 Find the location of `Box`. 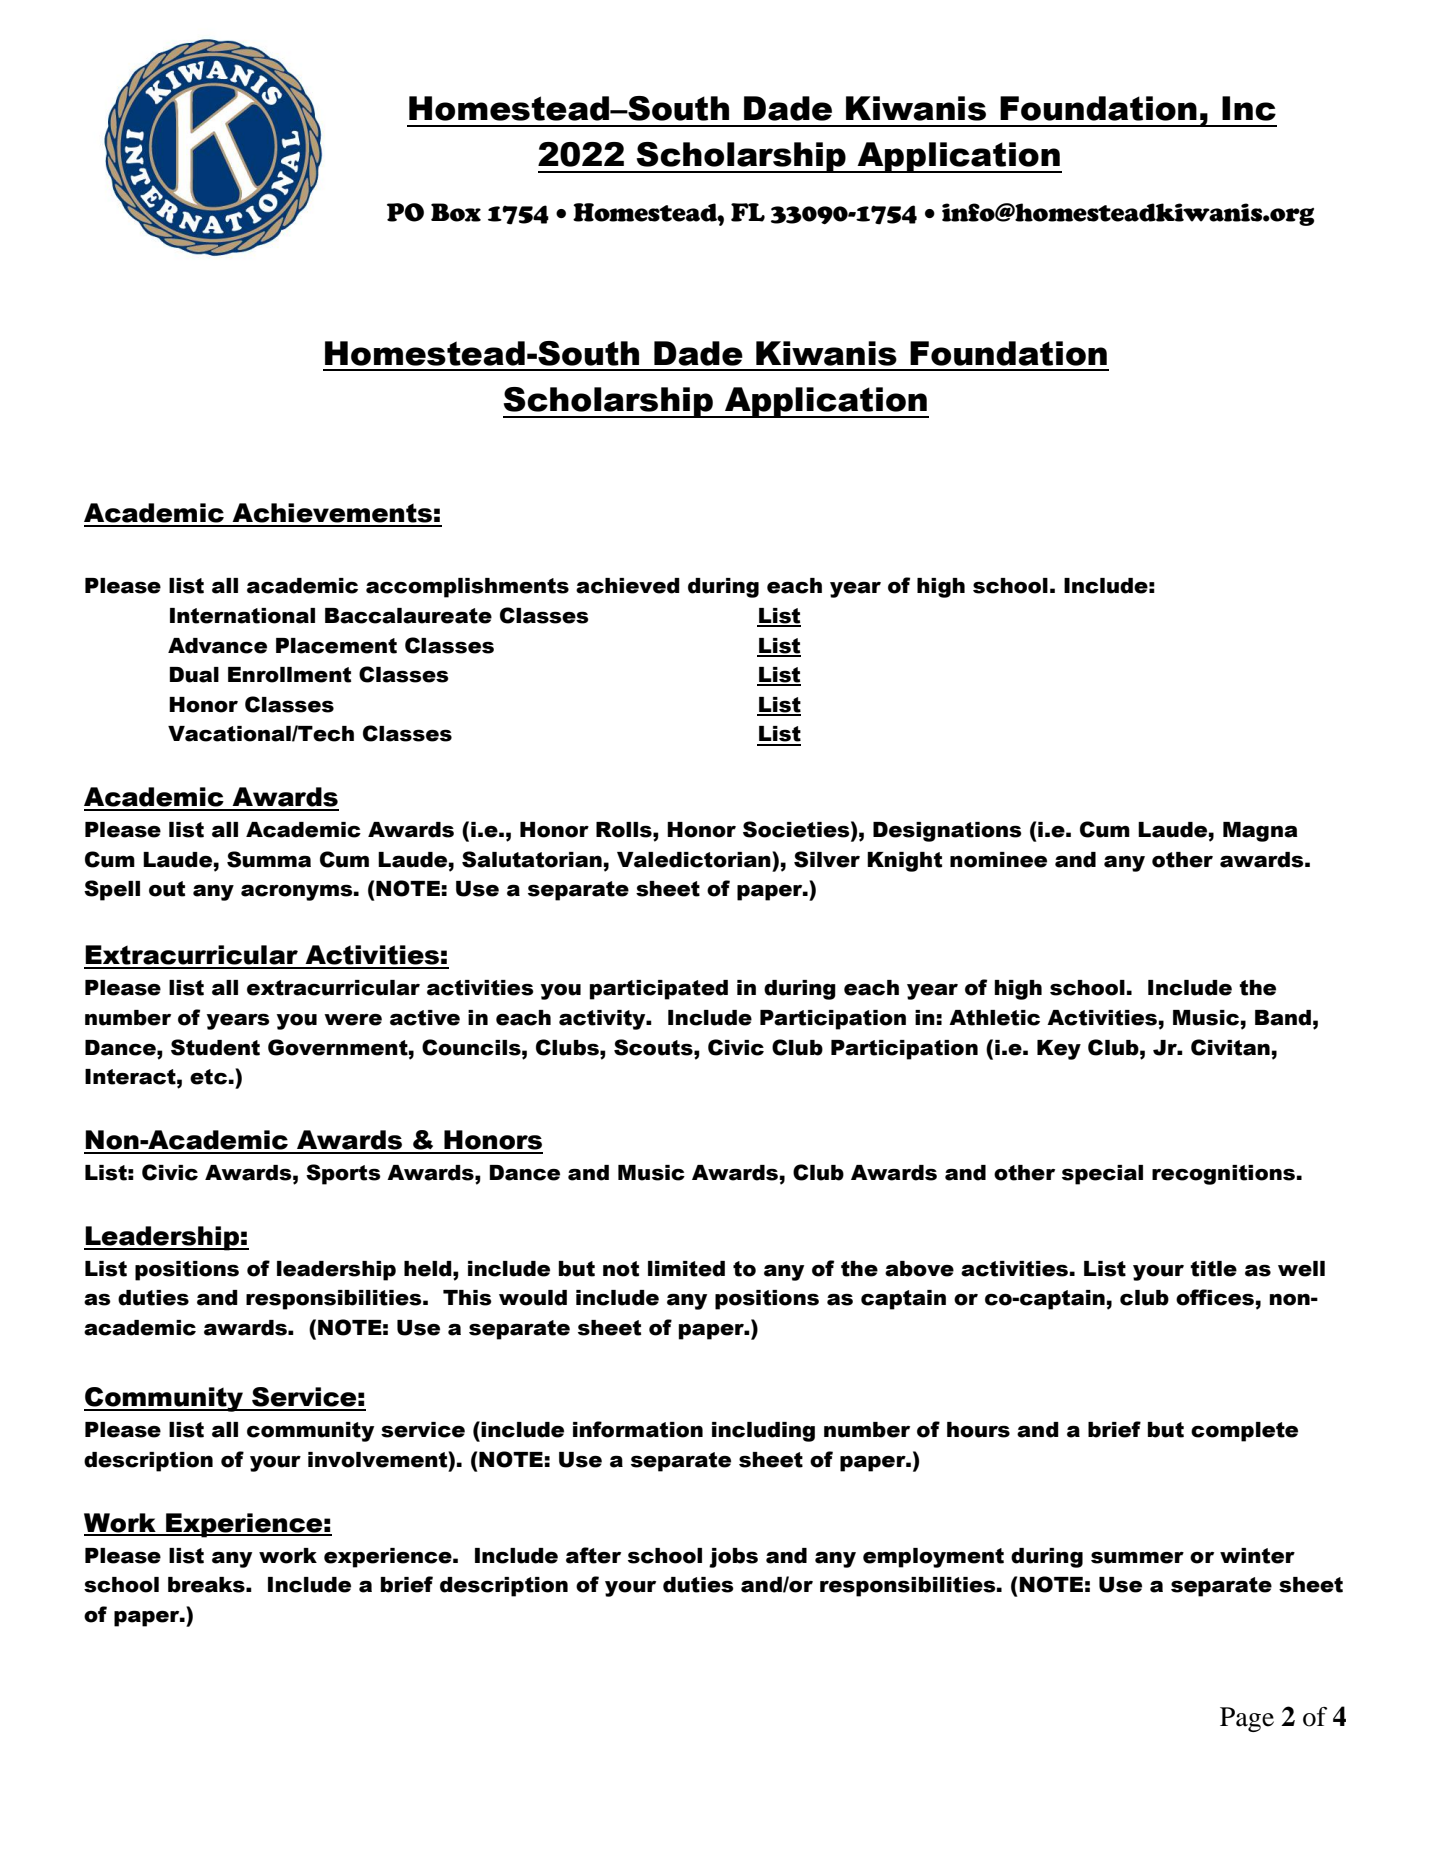

Box is located at coordinates (456, 212).
